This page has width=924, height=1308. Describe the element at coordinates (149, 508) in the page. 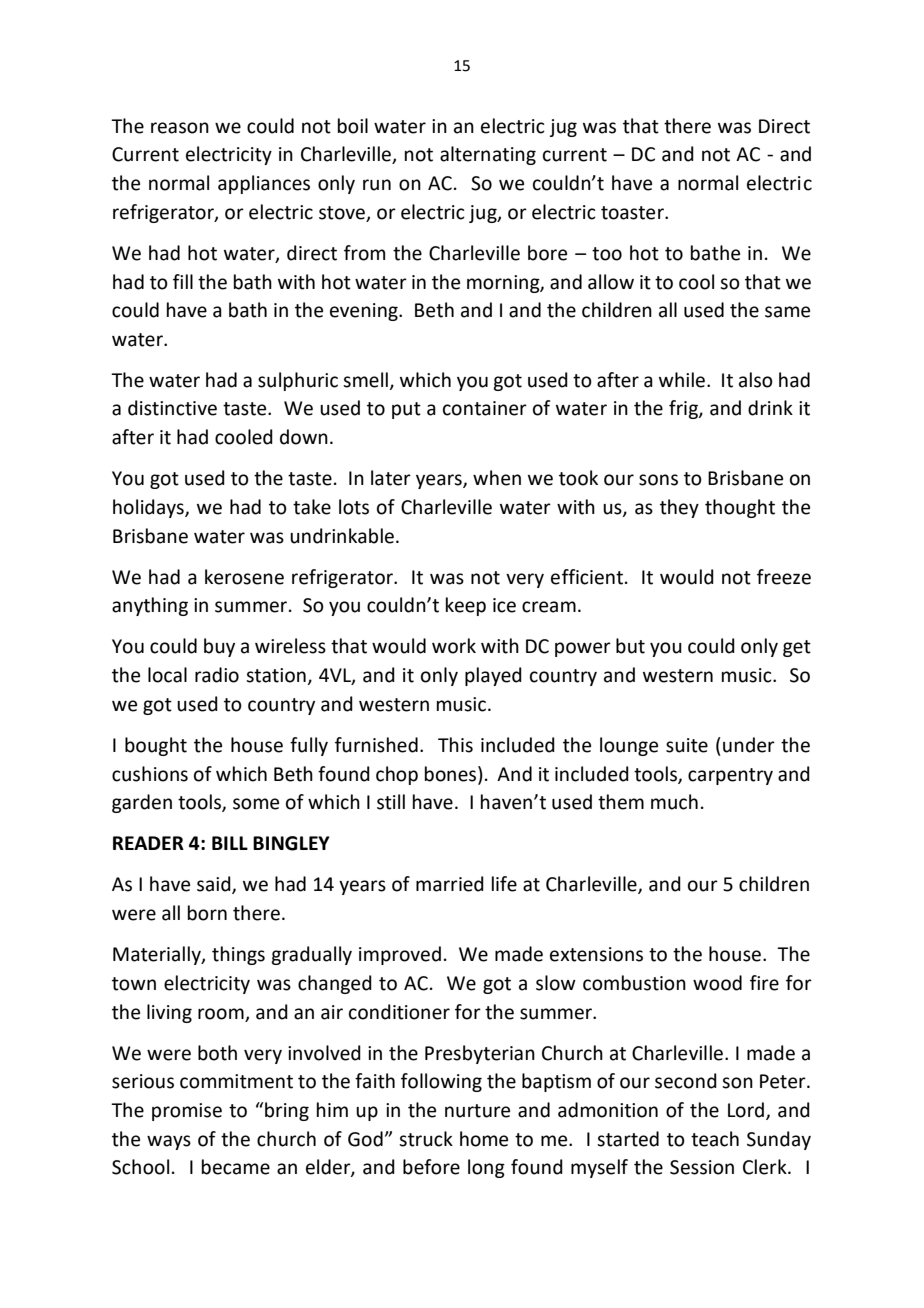

I see `holidays` at that location.
